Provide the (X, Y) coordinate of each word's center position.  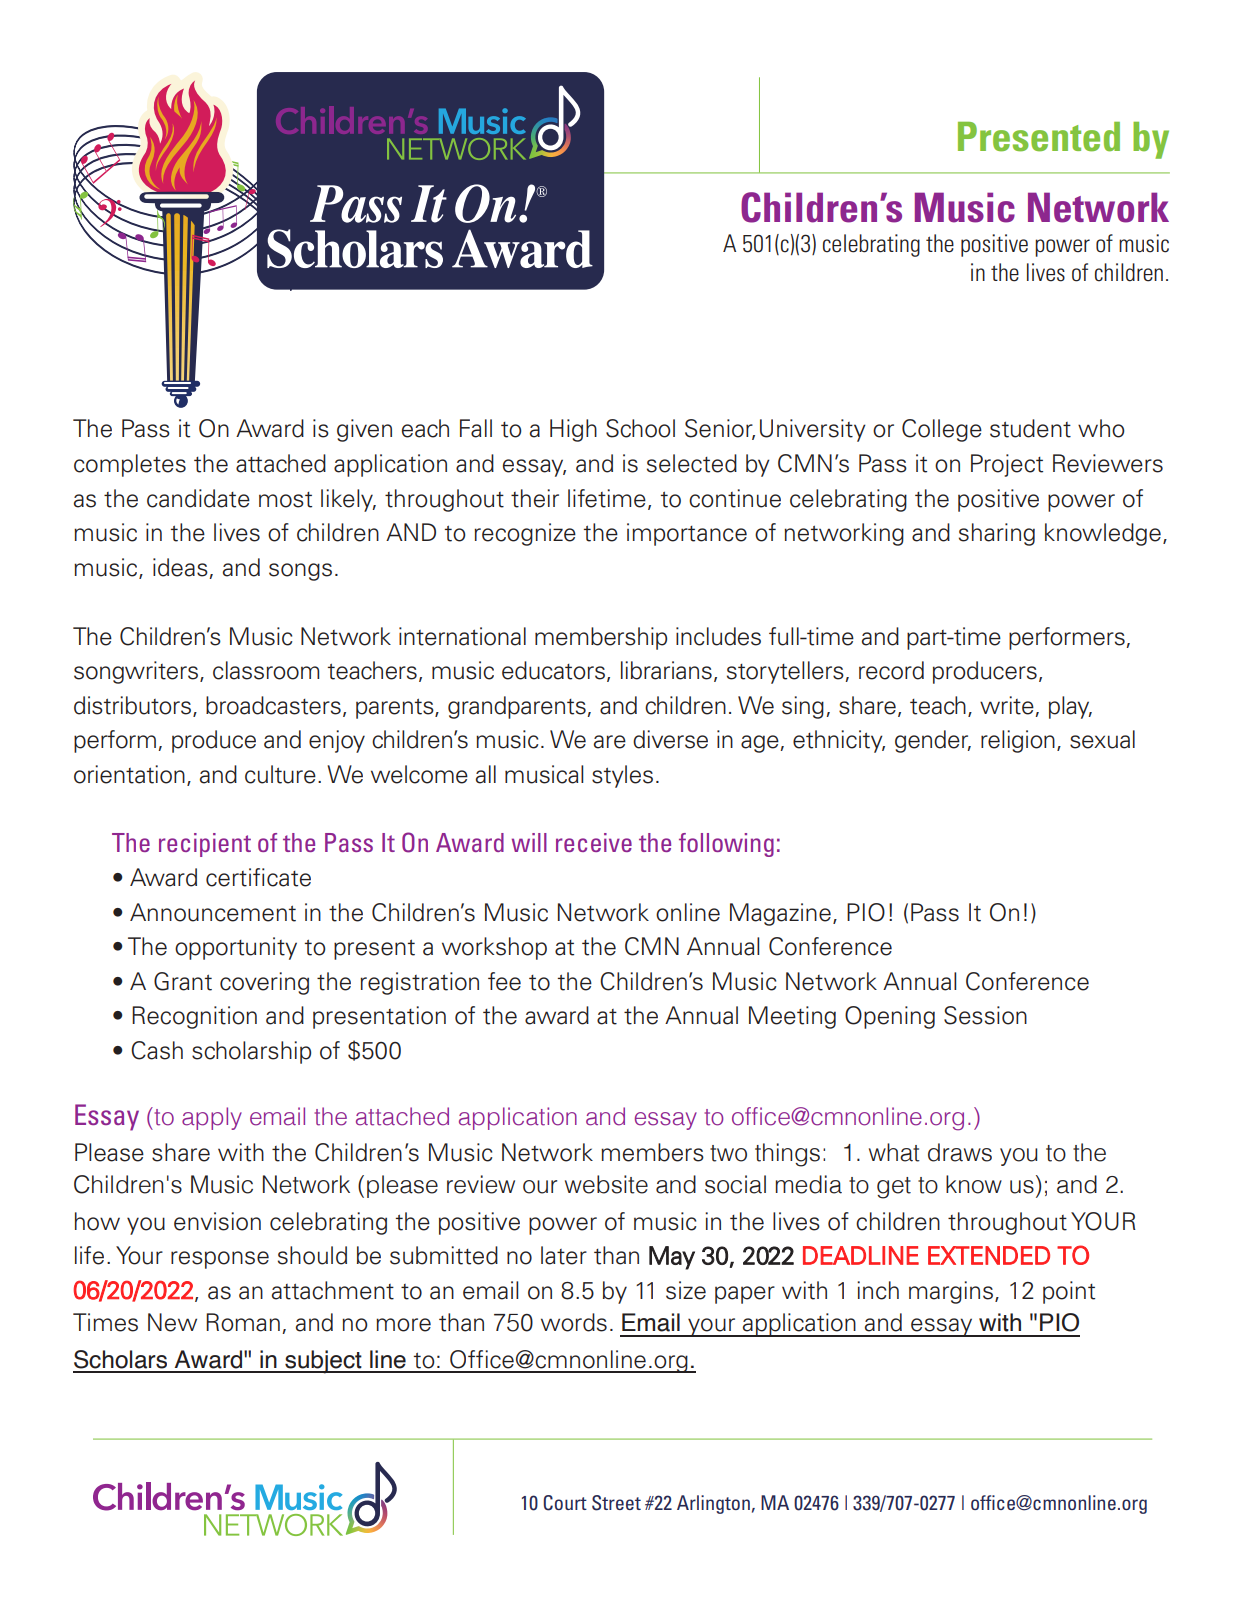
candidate (198, 498)
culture (280, 774)
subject (323, 1362)
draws (960, 1152)
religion (1018, 741)
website (606, 1184)
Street (616, 1503)
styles (622, 776)
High (573, 430)
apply (212, 1118)
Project (1007, 465)
